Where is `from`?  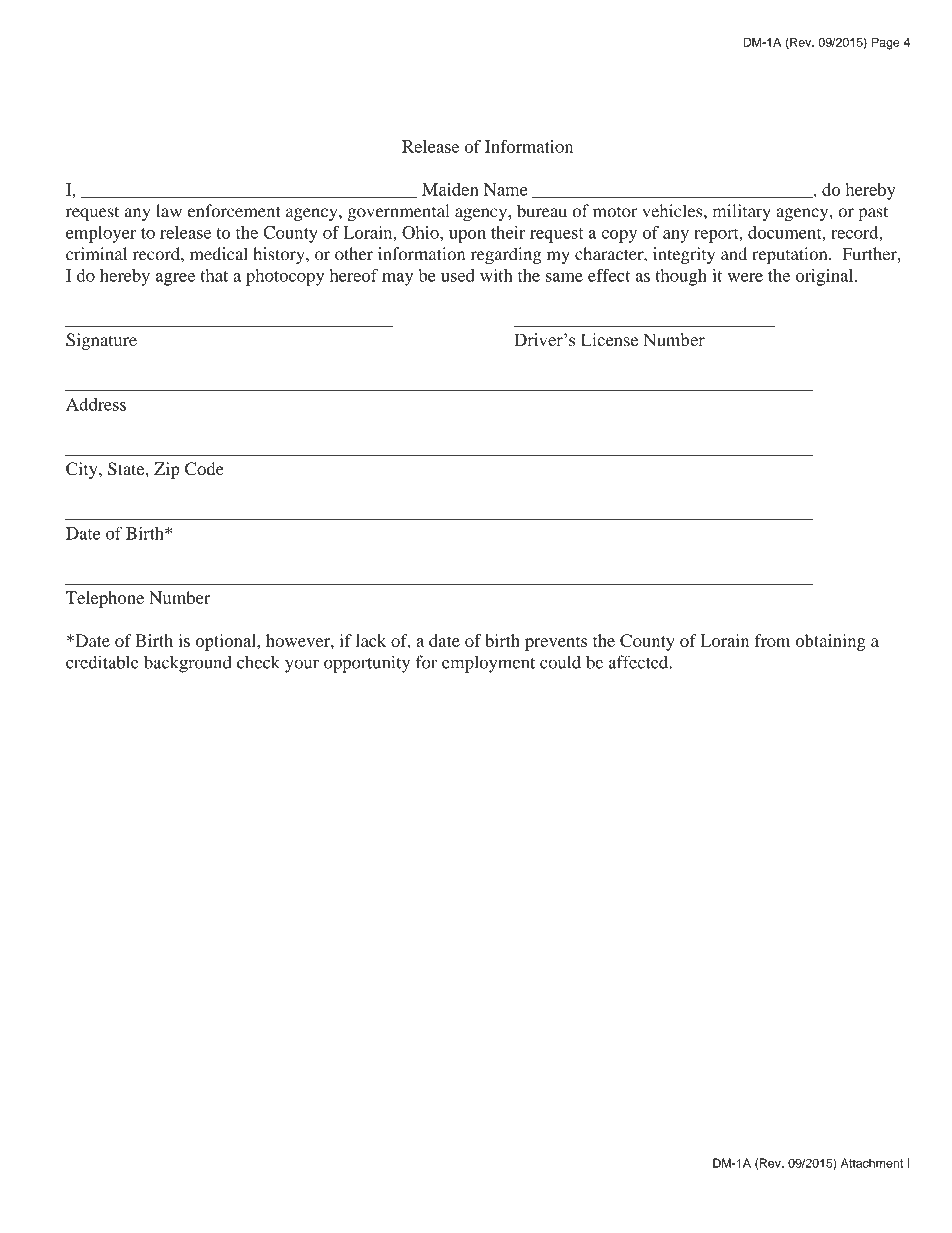
from is located at coordinates (772, 640).
